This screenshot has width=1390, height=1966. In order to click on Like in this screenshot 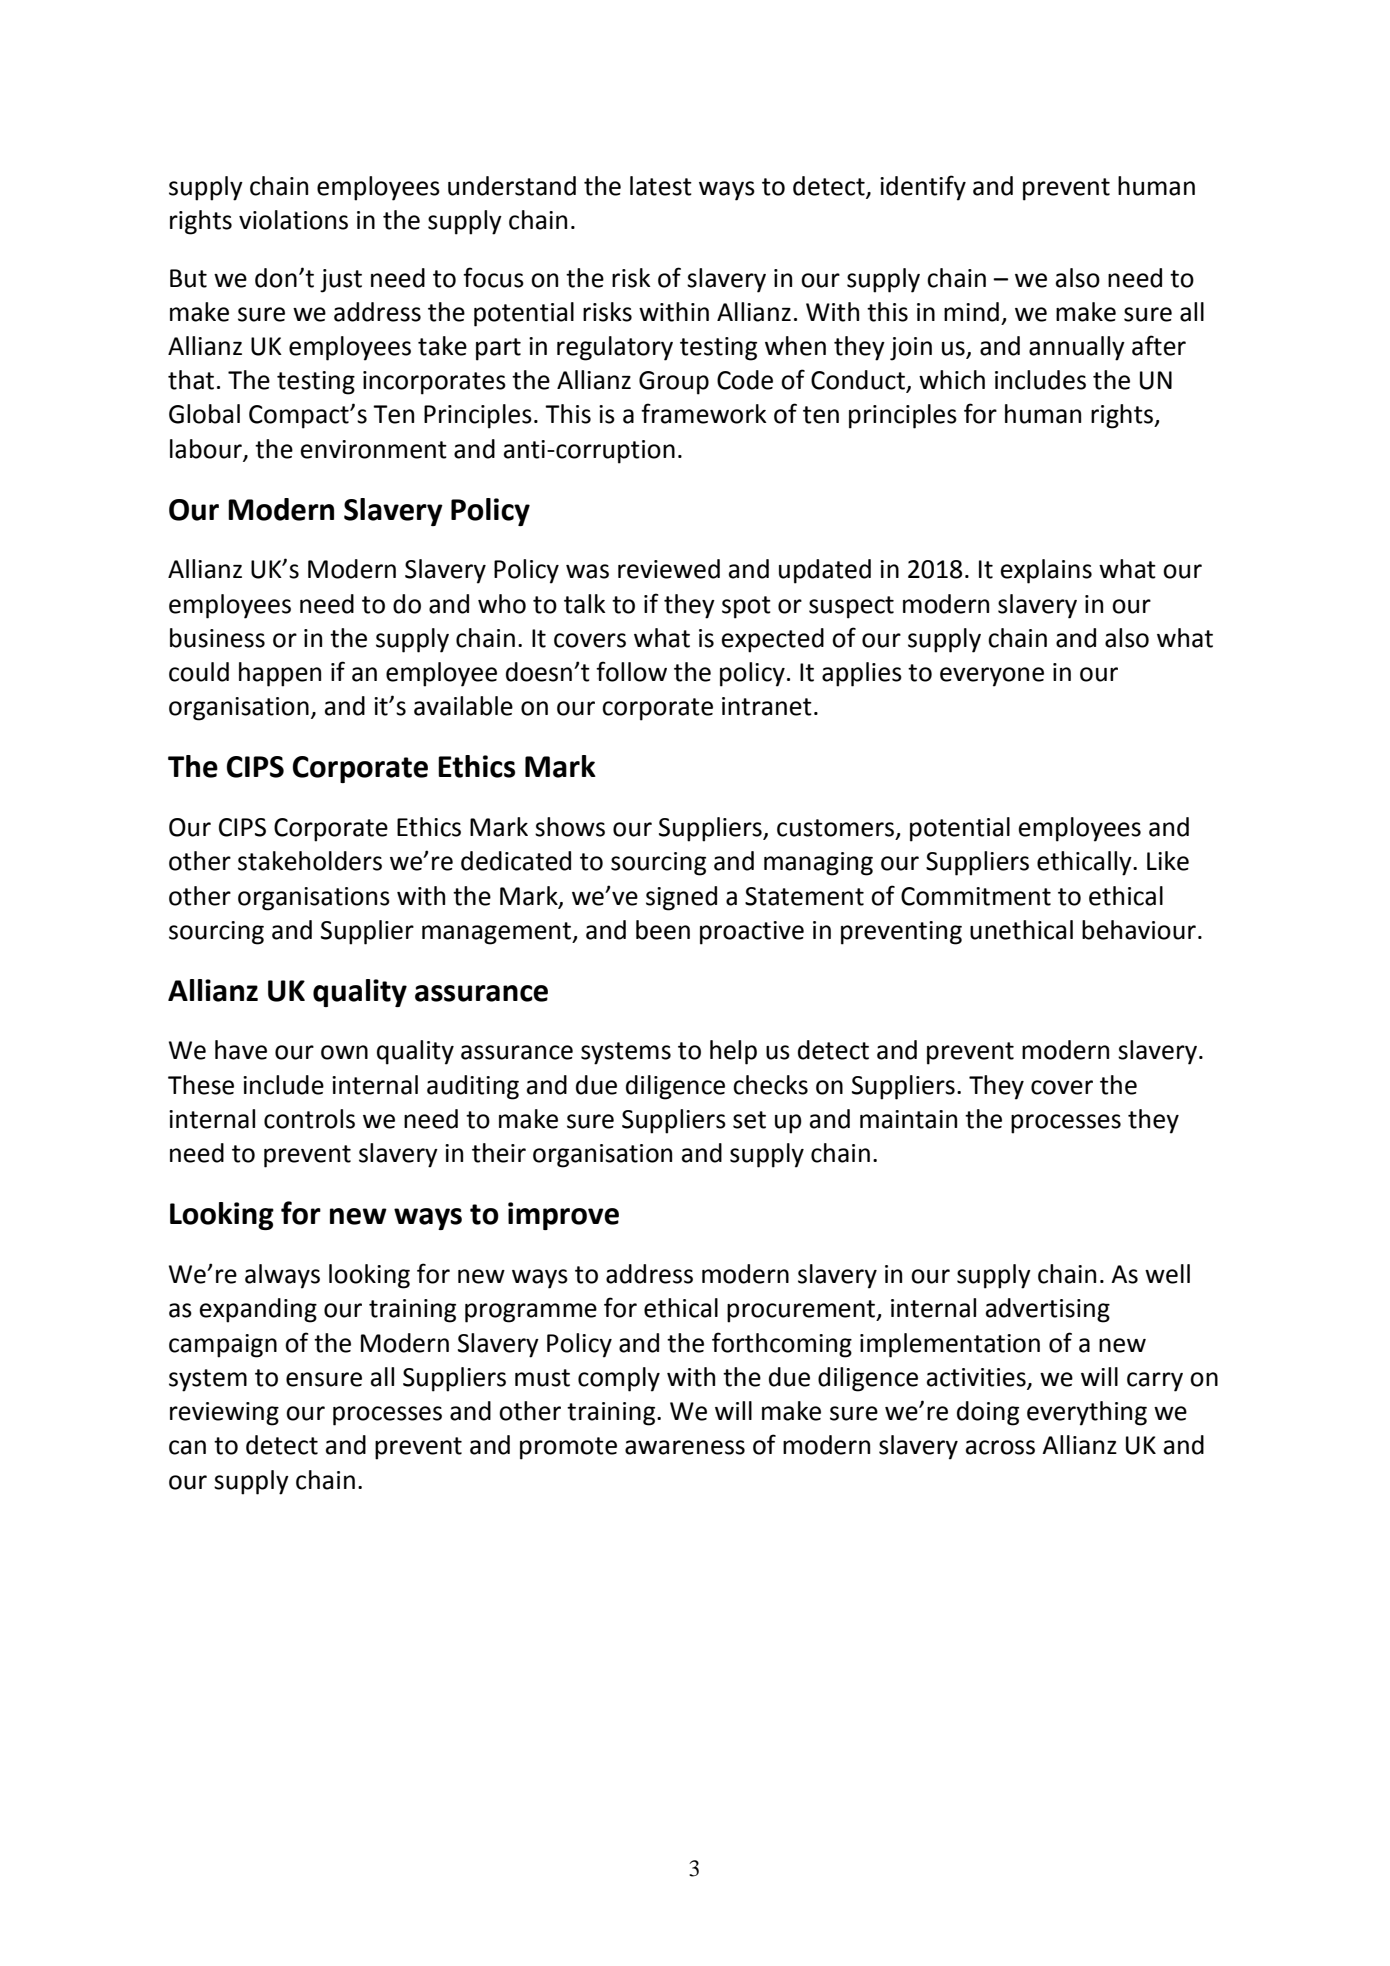, I will do `click(1168, 861)`.
